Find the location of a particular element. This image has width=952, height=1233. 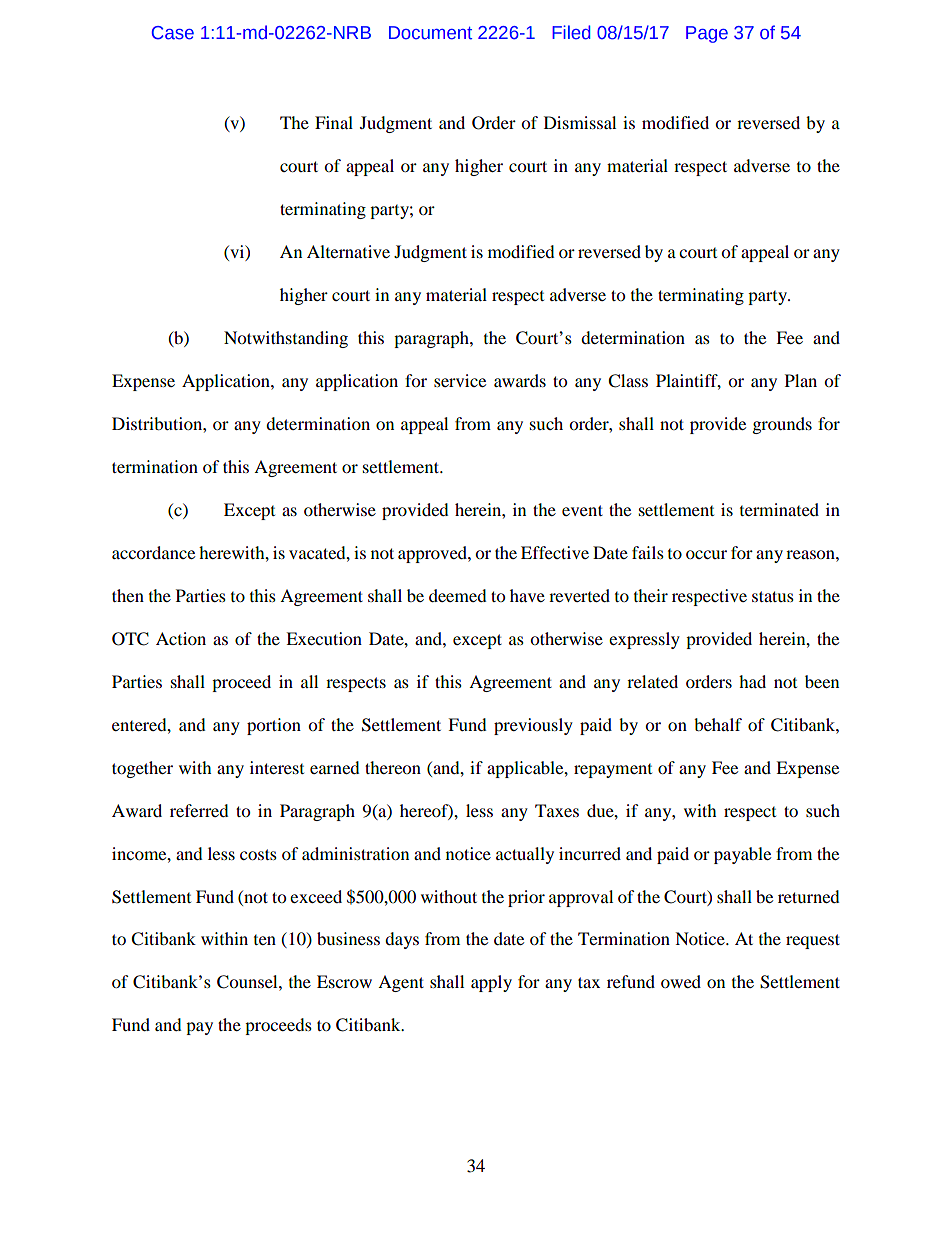

ten is located at coordinates (265, 940).
